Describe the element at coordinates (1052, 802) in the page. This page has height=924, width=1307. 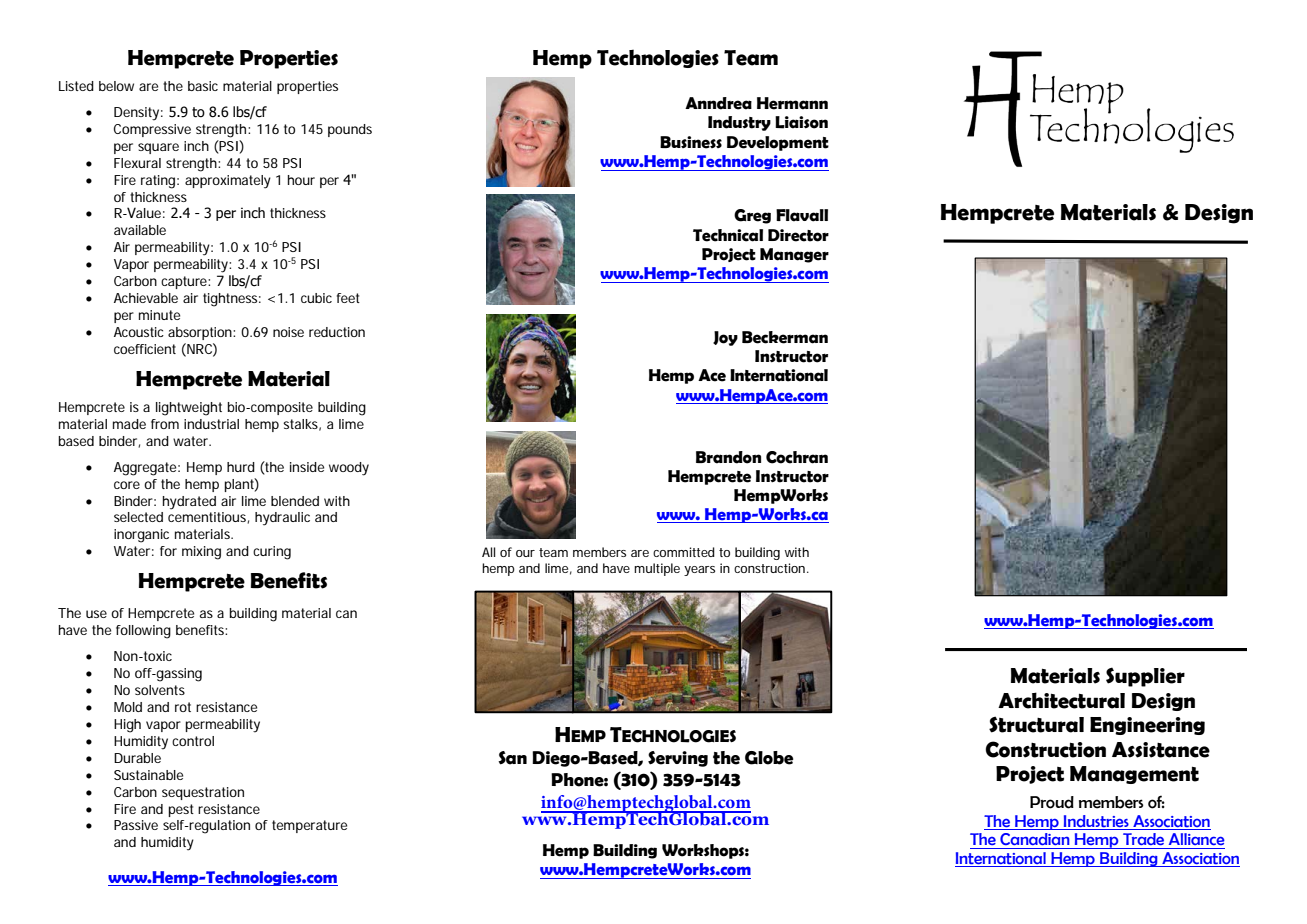
I see `Proud` at that location.
